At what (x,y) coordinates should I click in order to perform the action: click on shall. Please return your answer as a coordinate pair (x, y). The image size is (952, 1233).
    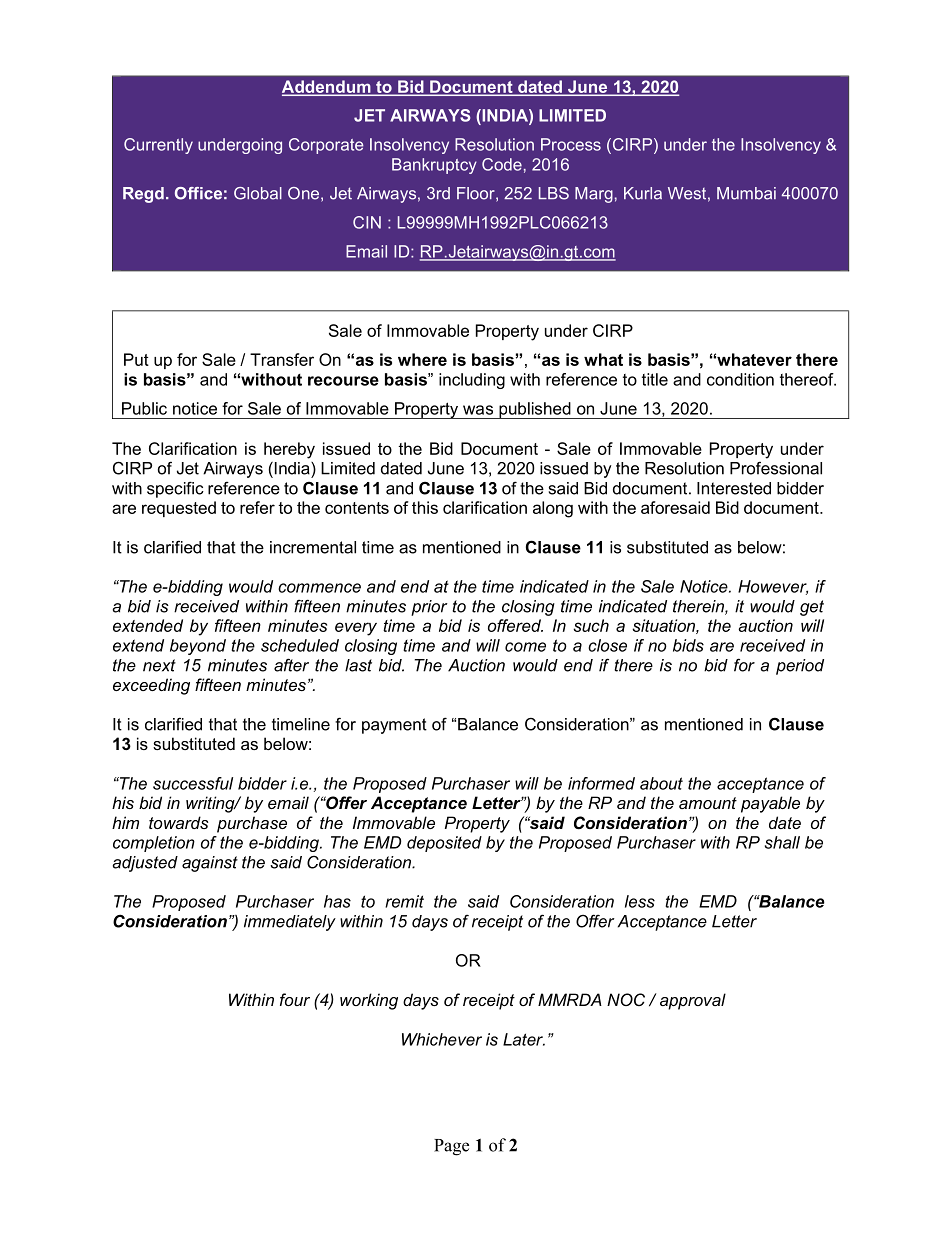
    Looking at the image, I should click on (782, 842).
